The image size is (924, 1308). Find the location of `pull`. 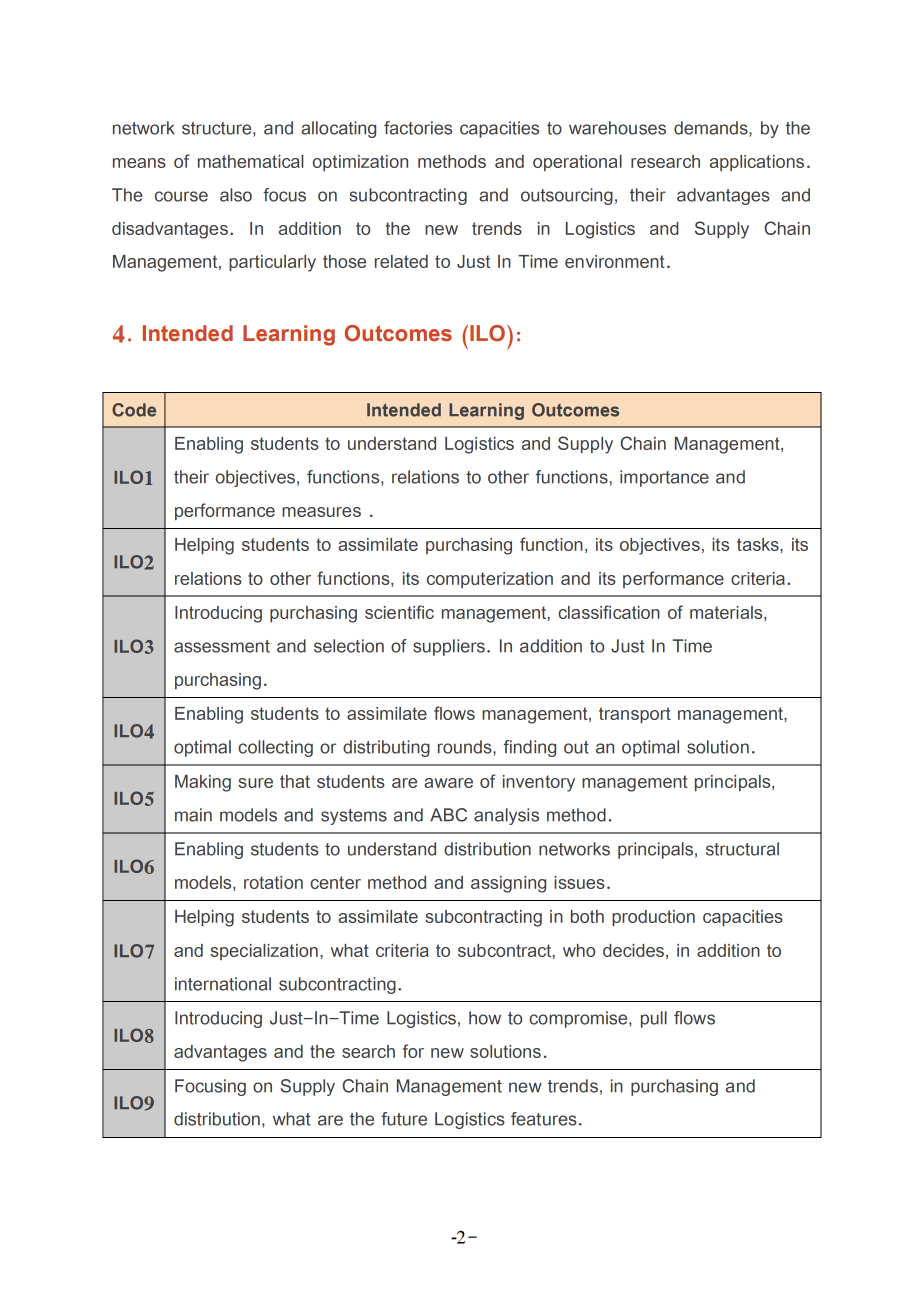

pull is located at coordinates (654, 1019).
